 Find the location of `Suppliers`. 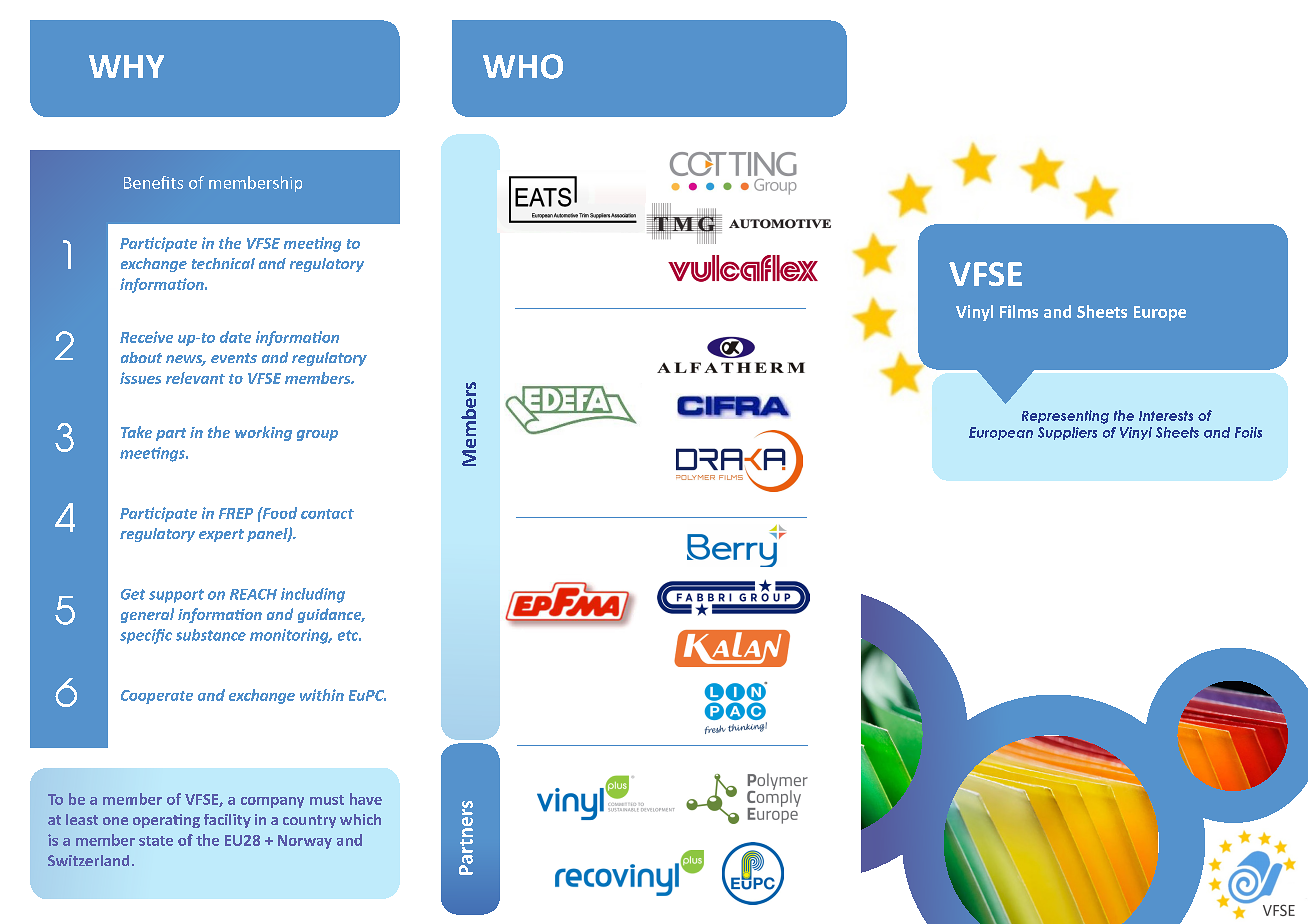

Suppliers is located at coordinates (1067, 433).
